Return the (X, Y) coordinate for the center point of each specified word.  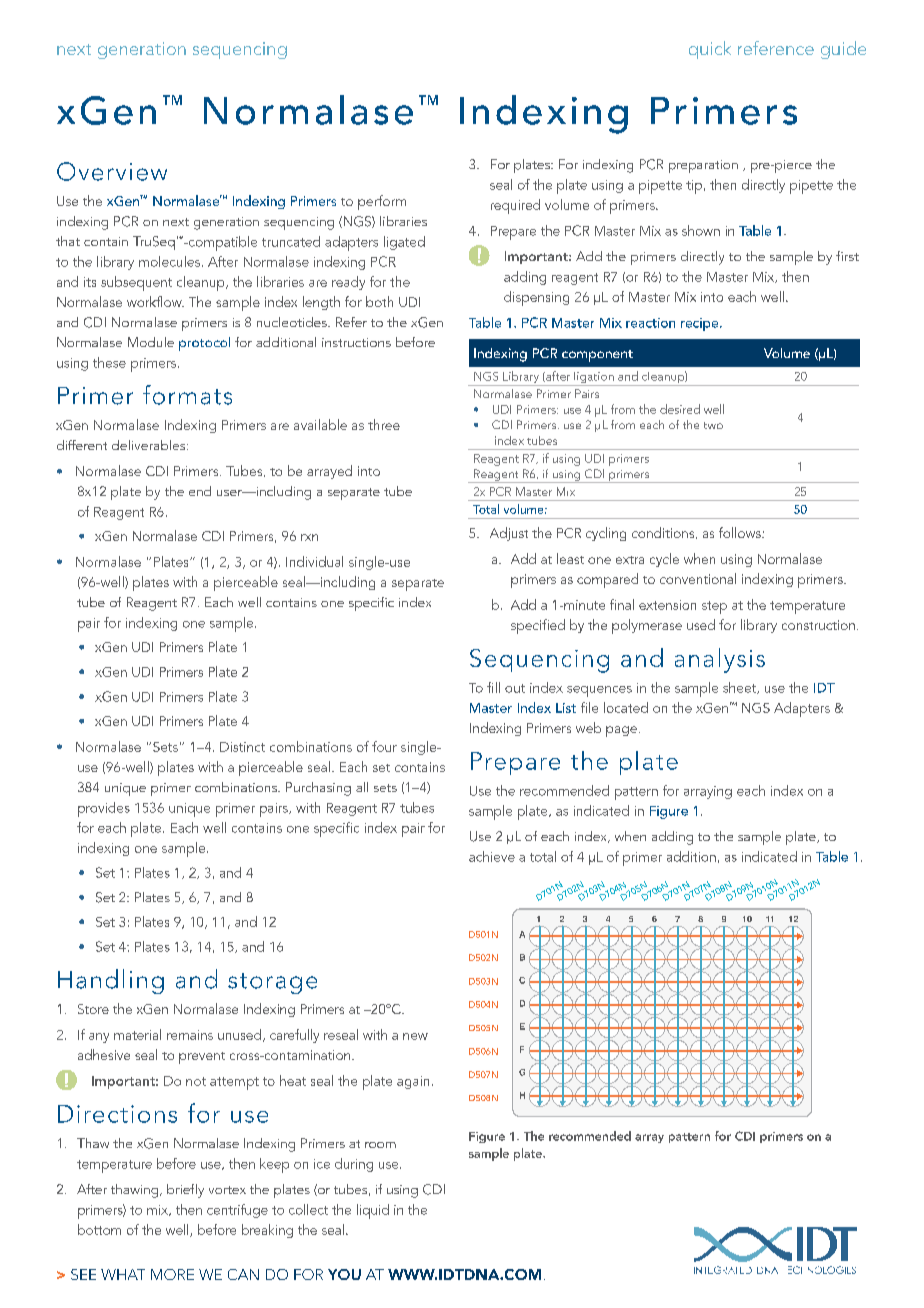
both (379, 301)
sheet (741, 688)
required (515, 206)
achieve (492, 856)
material (137, 1034)
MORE (172, 1274)
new (415, 1036)
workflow (155, 301)
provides (104, 809)
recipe (701, 324)
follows (741, 532)
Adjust (509, 534)
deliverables (150, 445)
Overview (112, 171)
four (384, 746)
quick (710, 50)
